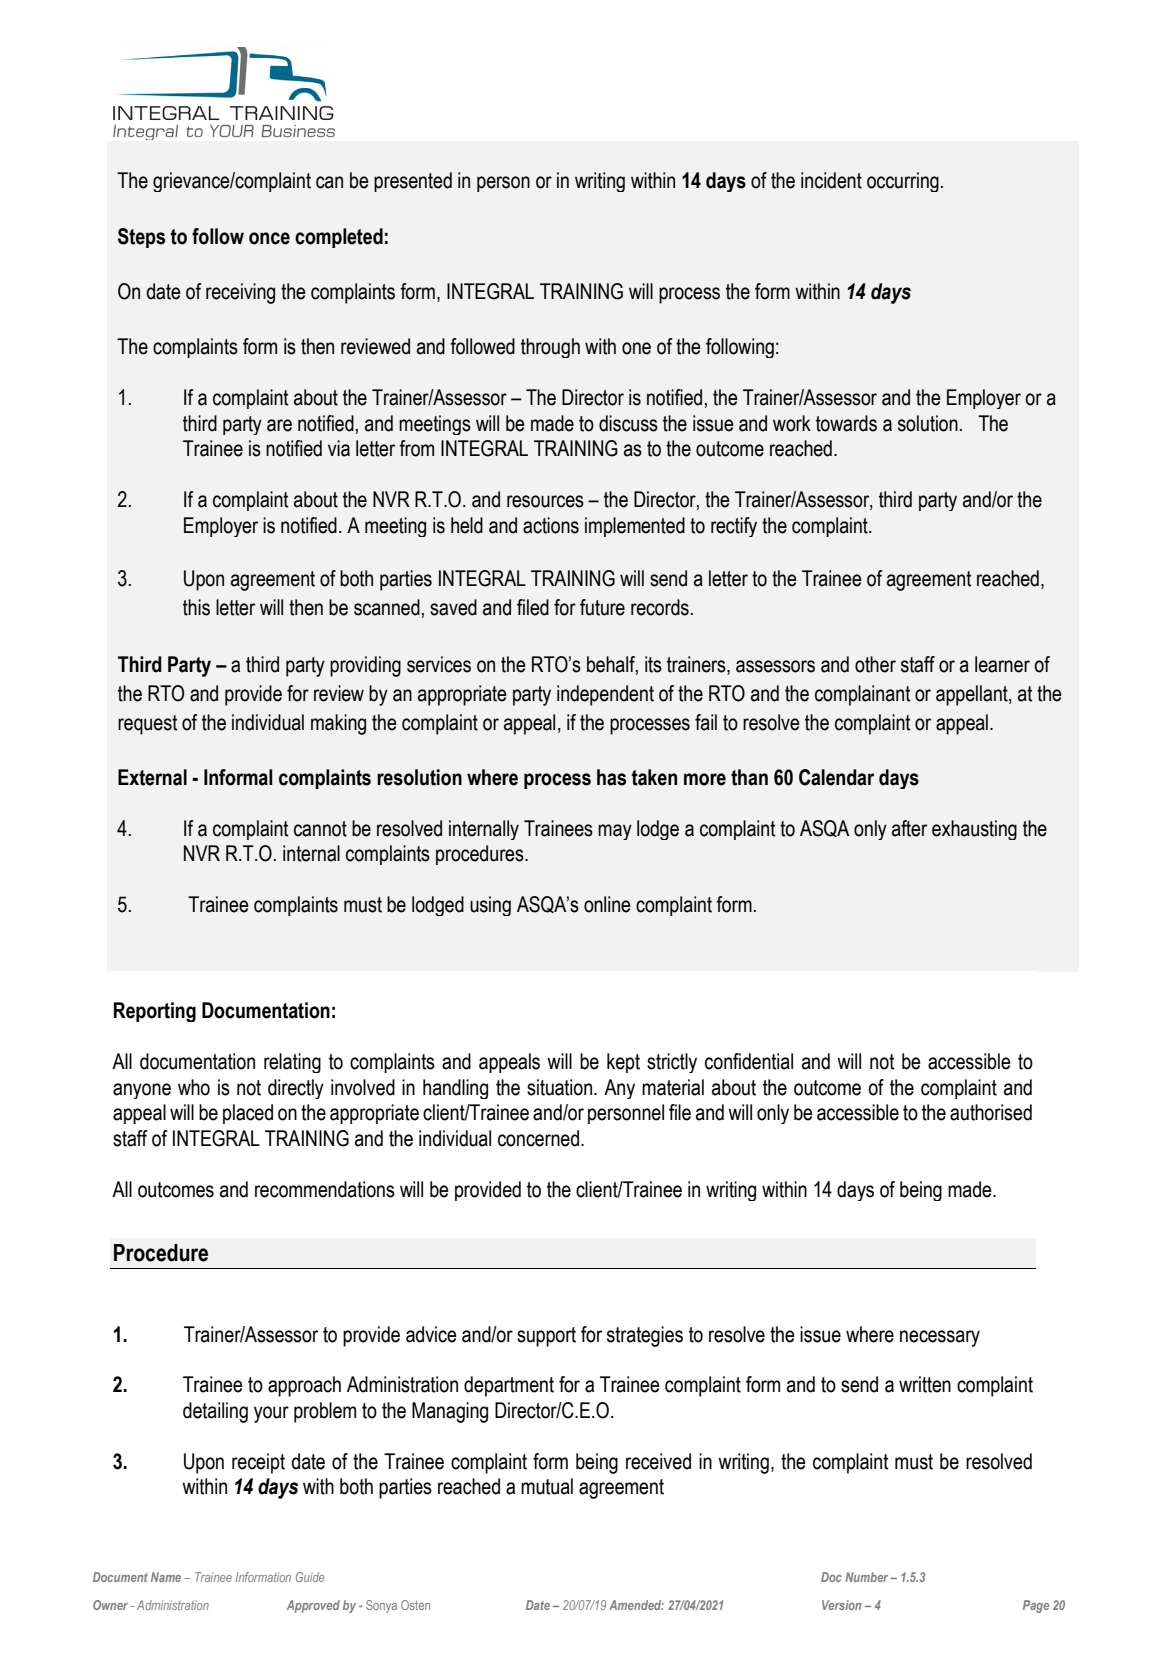  Describe the element at coordinates (196, 607) in the page. I see `this` at that location.
